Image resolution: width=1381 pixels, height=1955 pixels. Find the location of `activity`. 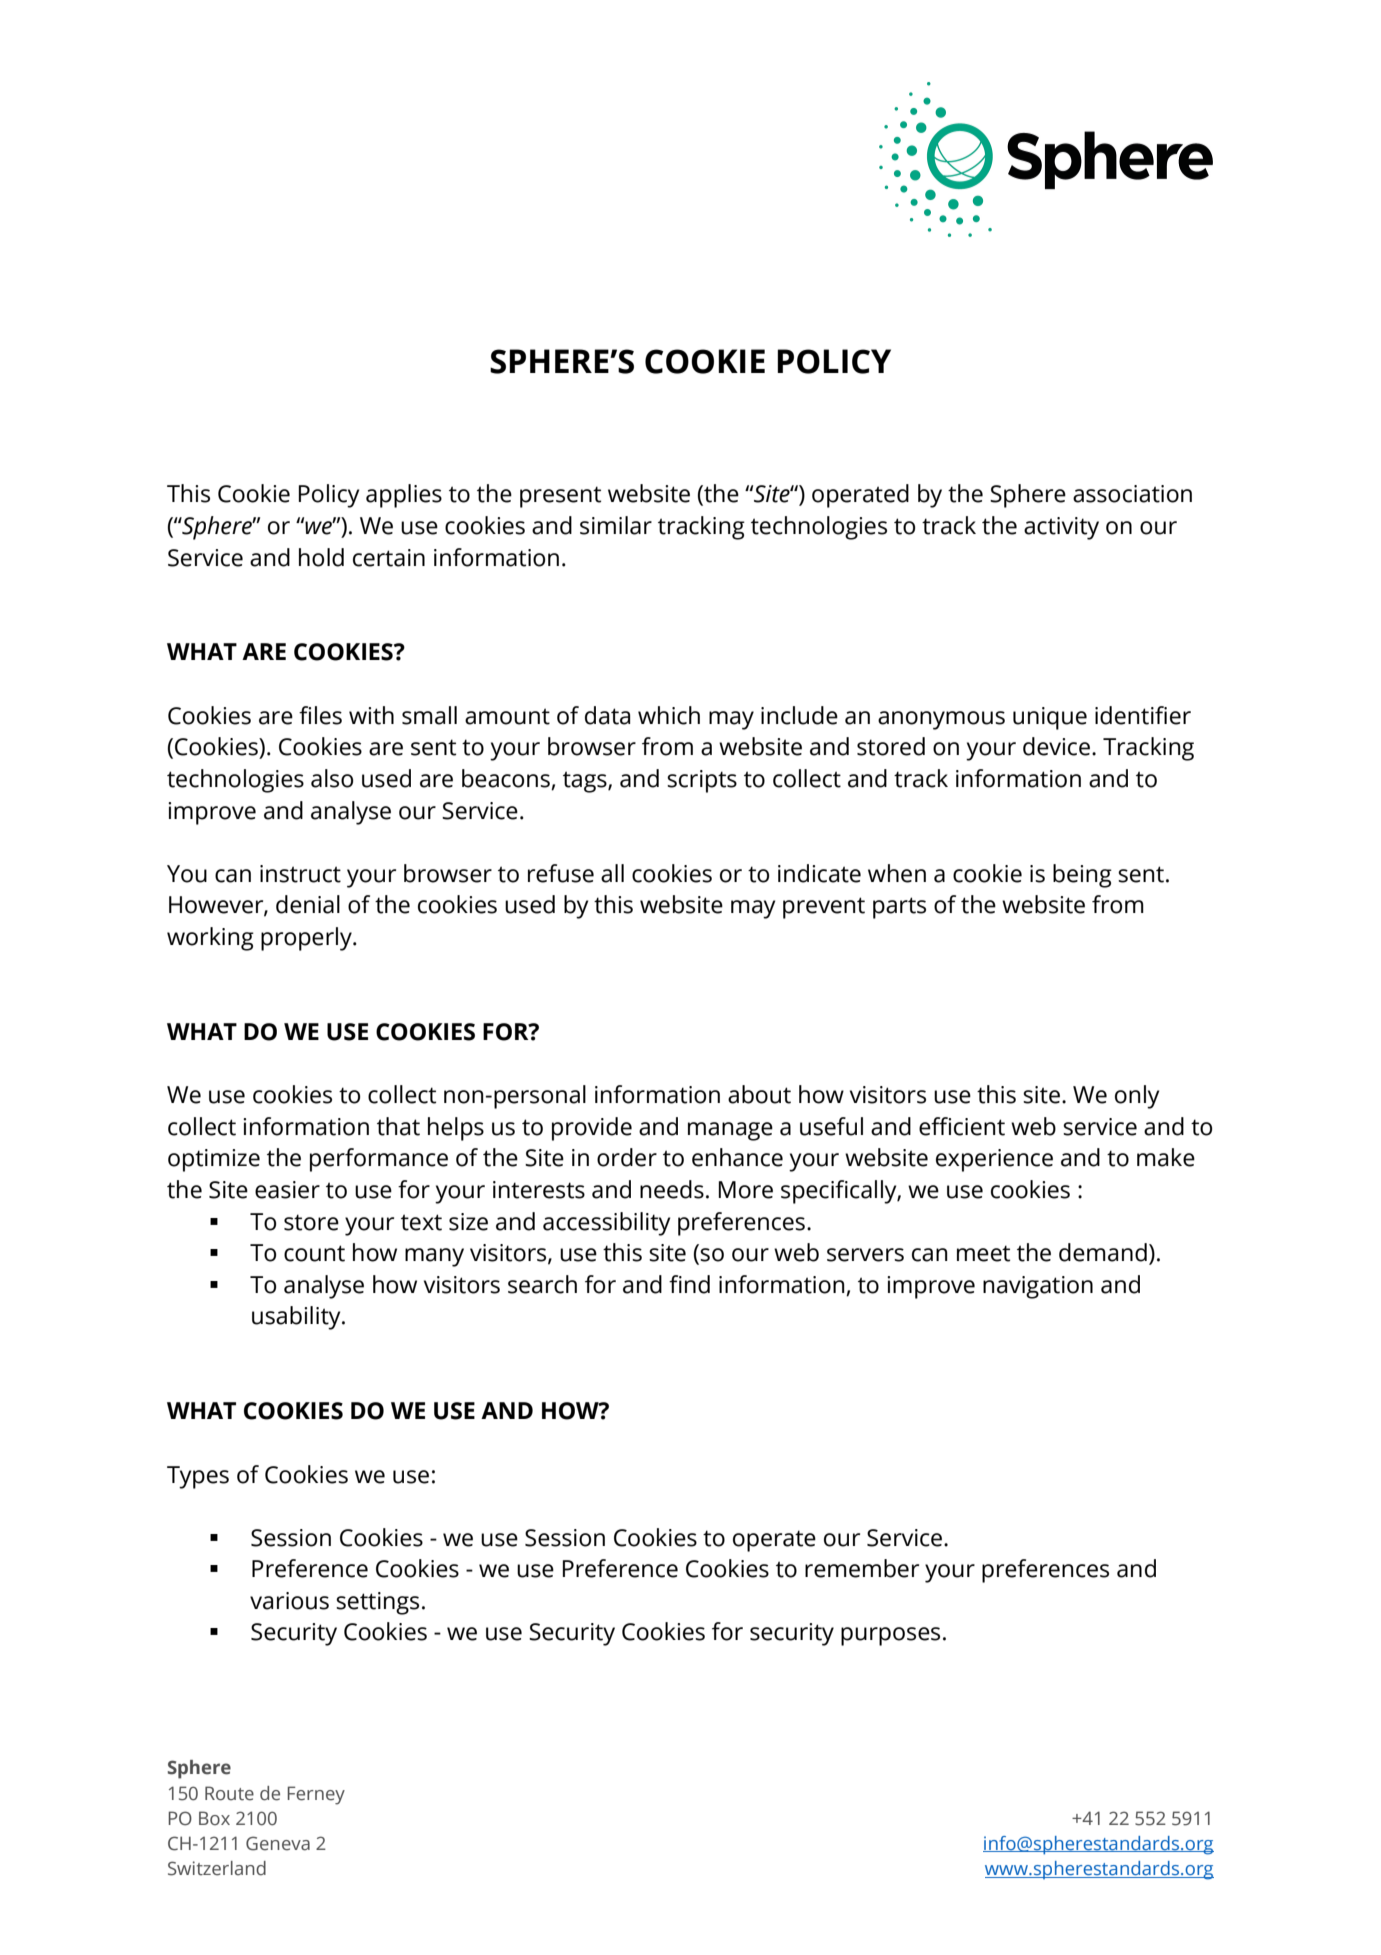

activity is located at coordinates (1061, 528).
